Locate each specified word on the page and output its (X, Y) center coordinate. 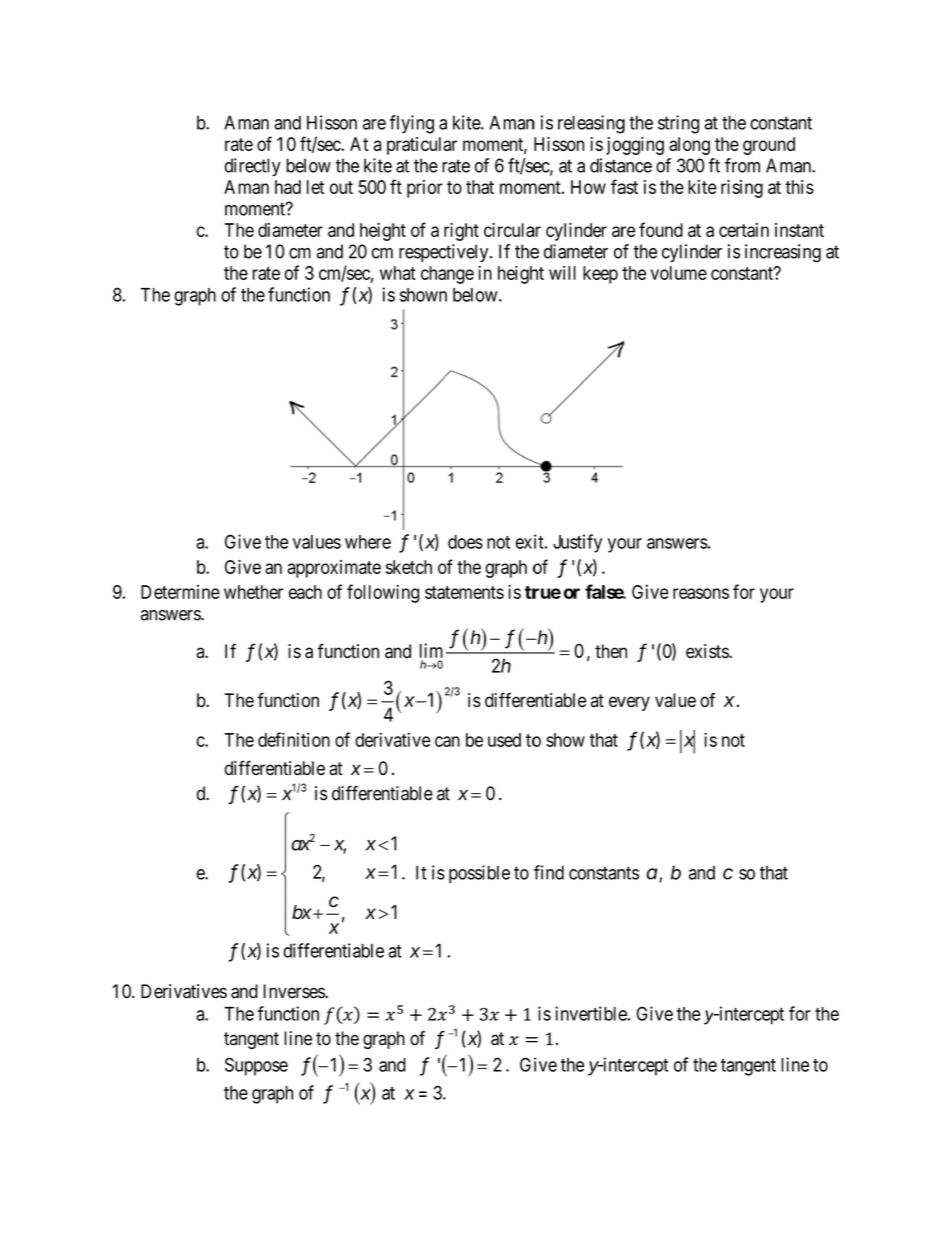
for (744, 591)
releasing (591, 124)
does (465, 542)
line (298, 1038)
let (315, 187)
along (689, 146)
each (305, 592)
